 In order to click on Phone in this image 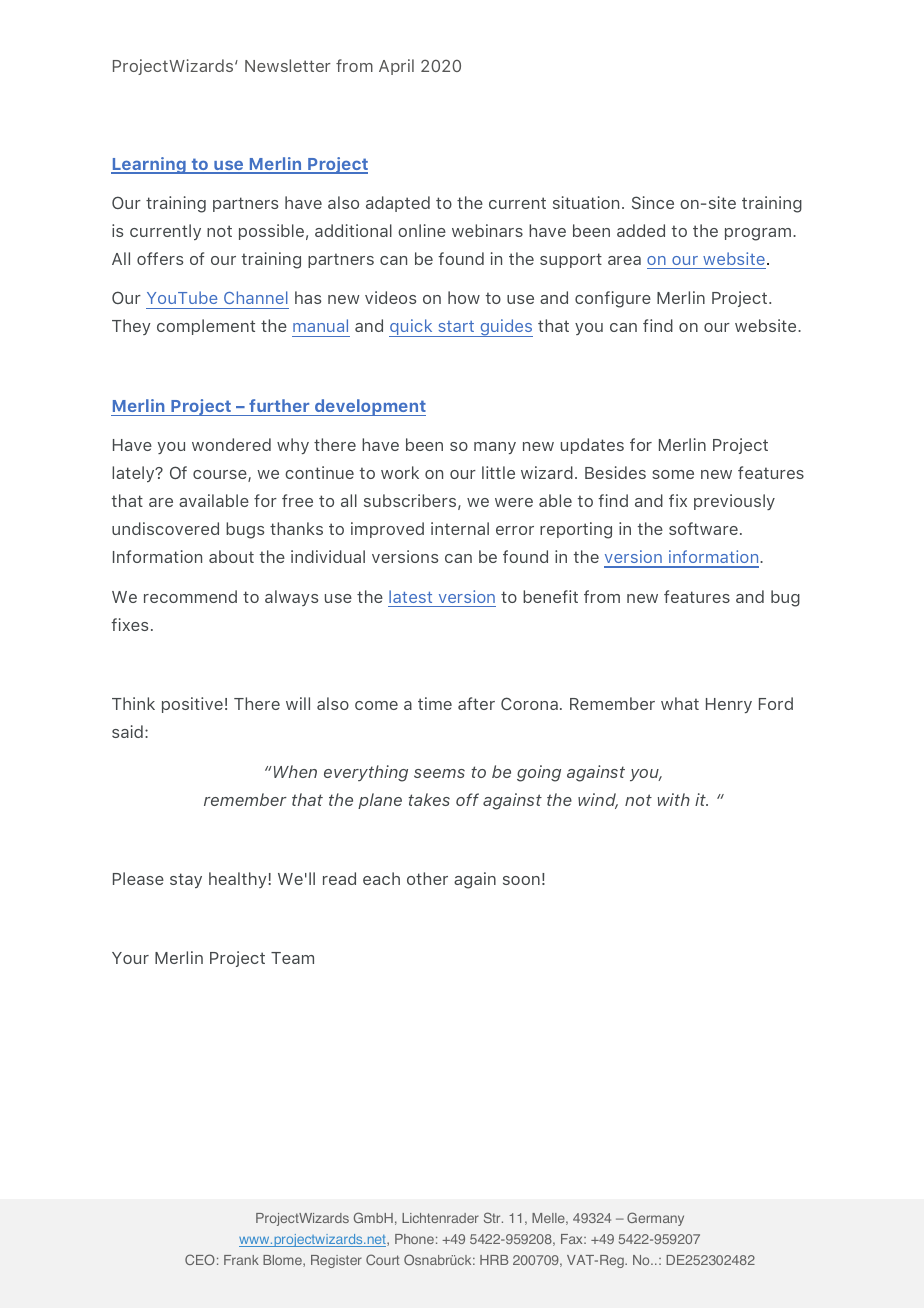, I will do `click(414, 1239)`.
